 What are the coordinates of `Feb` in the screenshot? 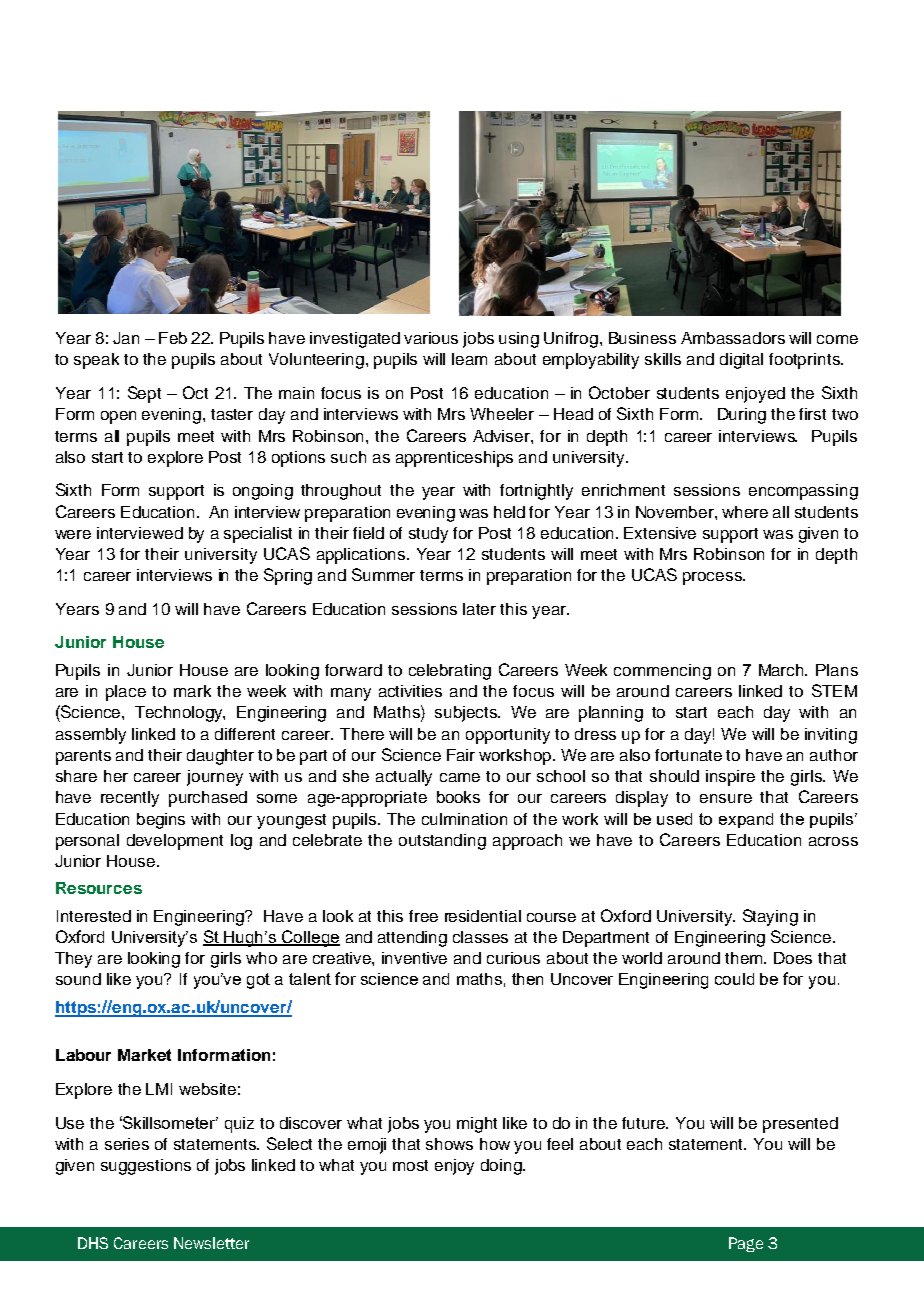 It's located at (173, 338).
